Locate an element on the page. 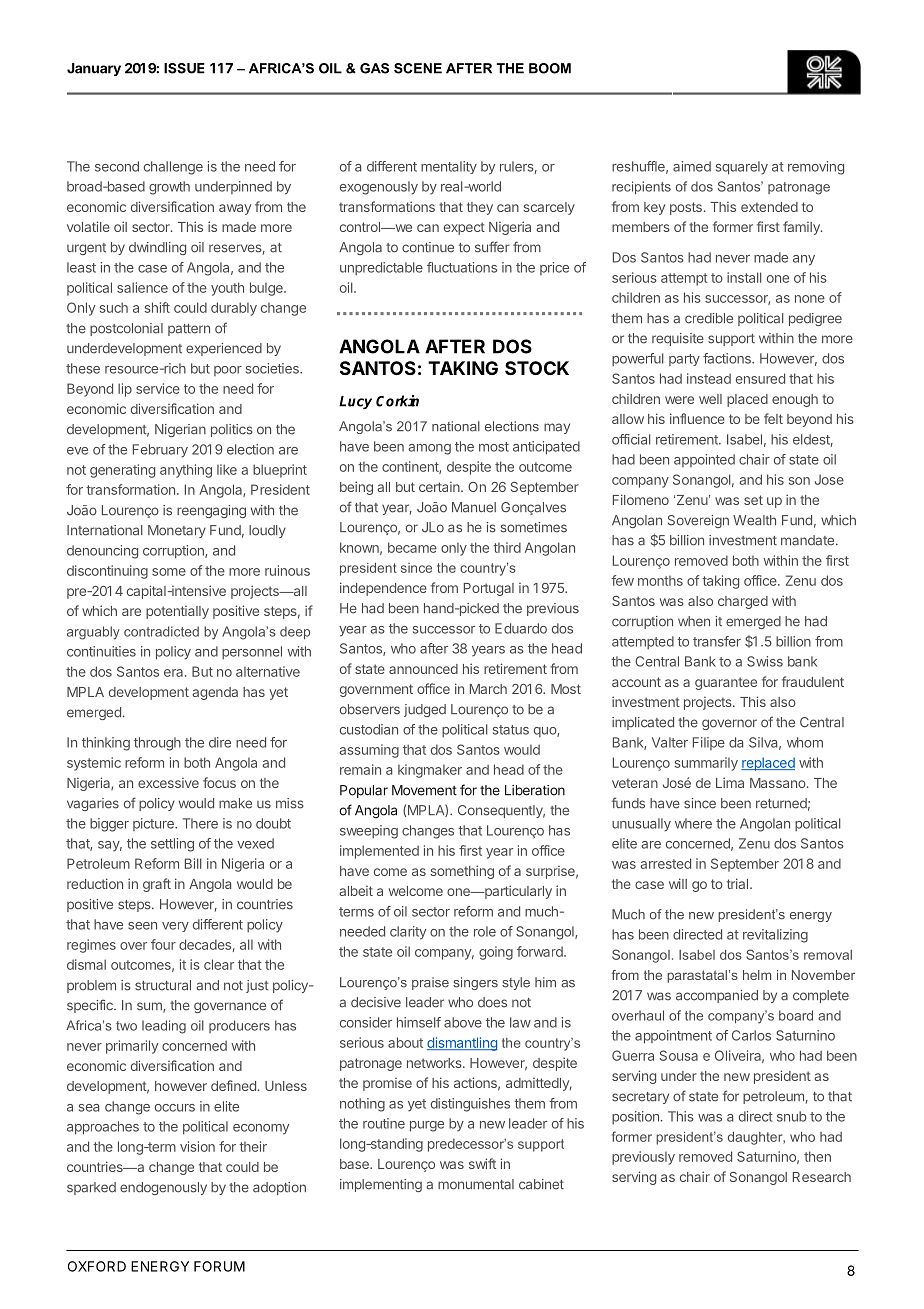 This page has width=924, height=1309. appointed is located at coordinates (704, 460).
